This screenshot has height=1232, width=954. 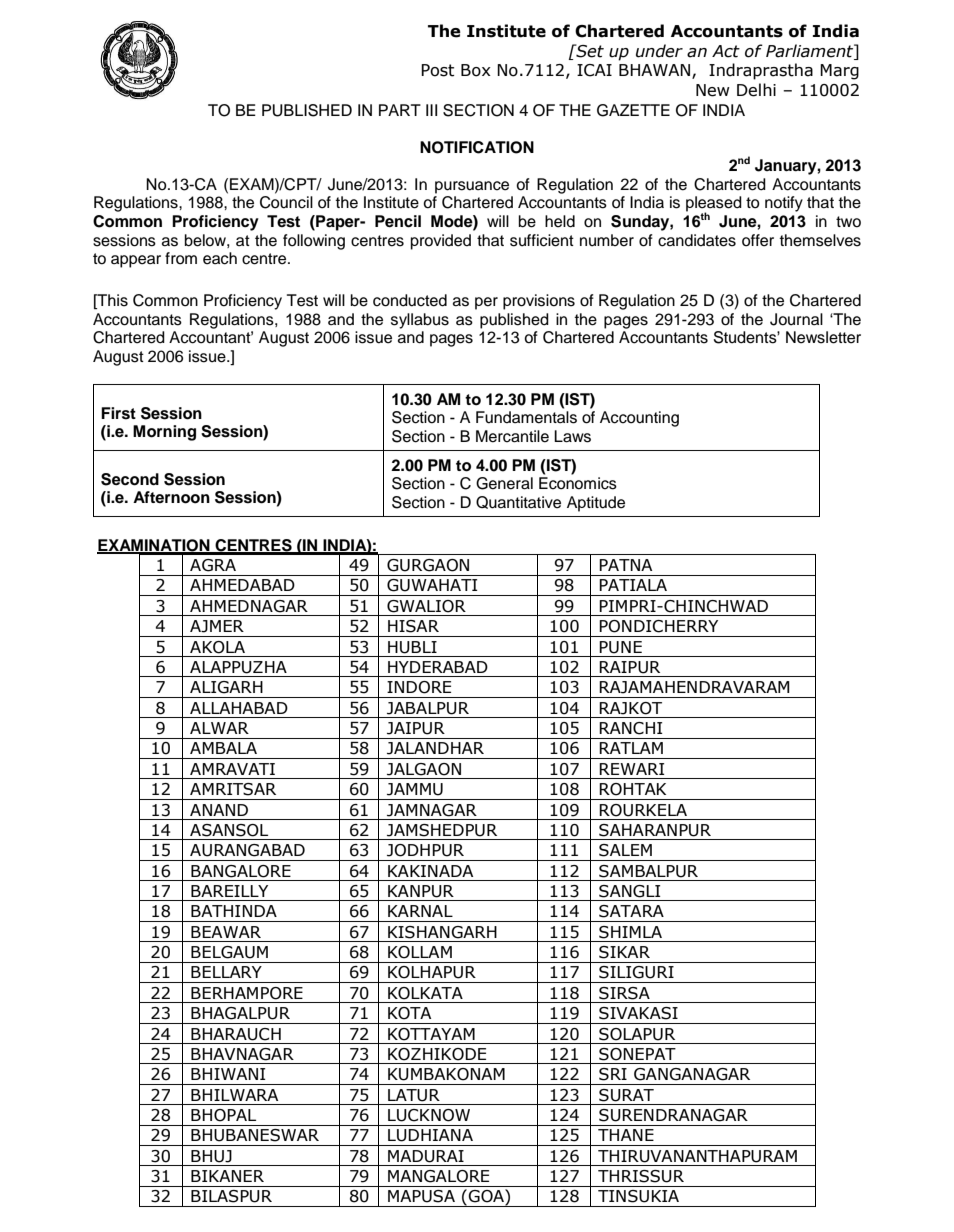 What do you see at coordinates (421, 891) in the screenshot?
I see `KANPUR` at bounding box center [421, 891].
